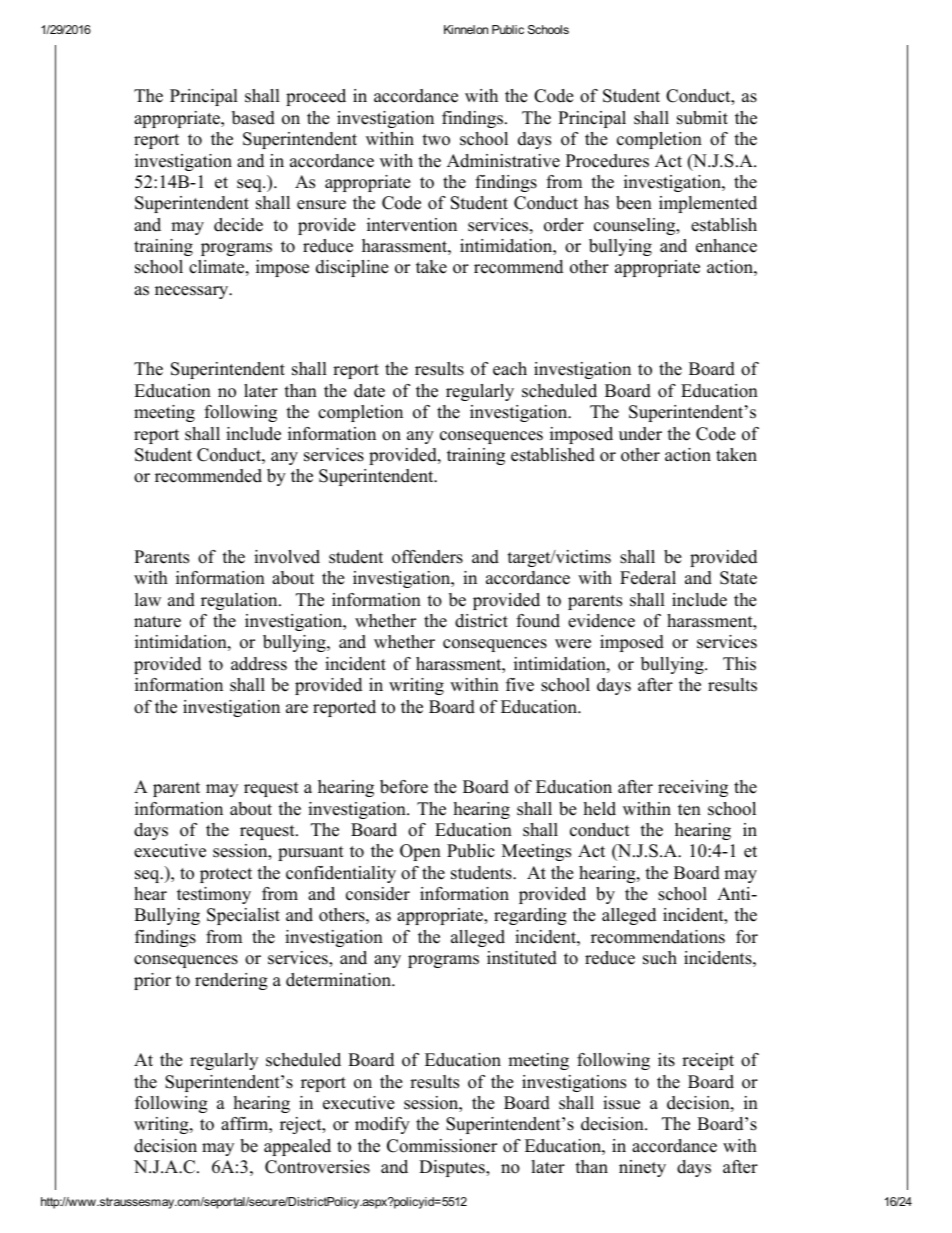 This screenshot has height=1233, width=952. I want to click on Commissioner, so click(442, 1146).
